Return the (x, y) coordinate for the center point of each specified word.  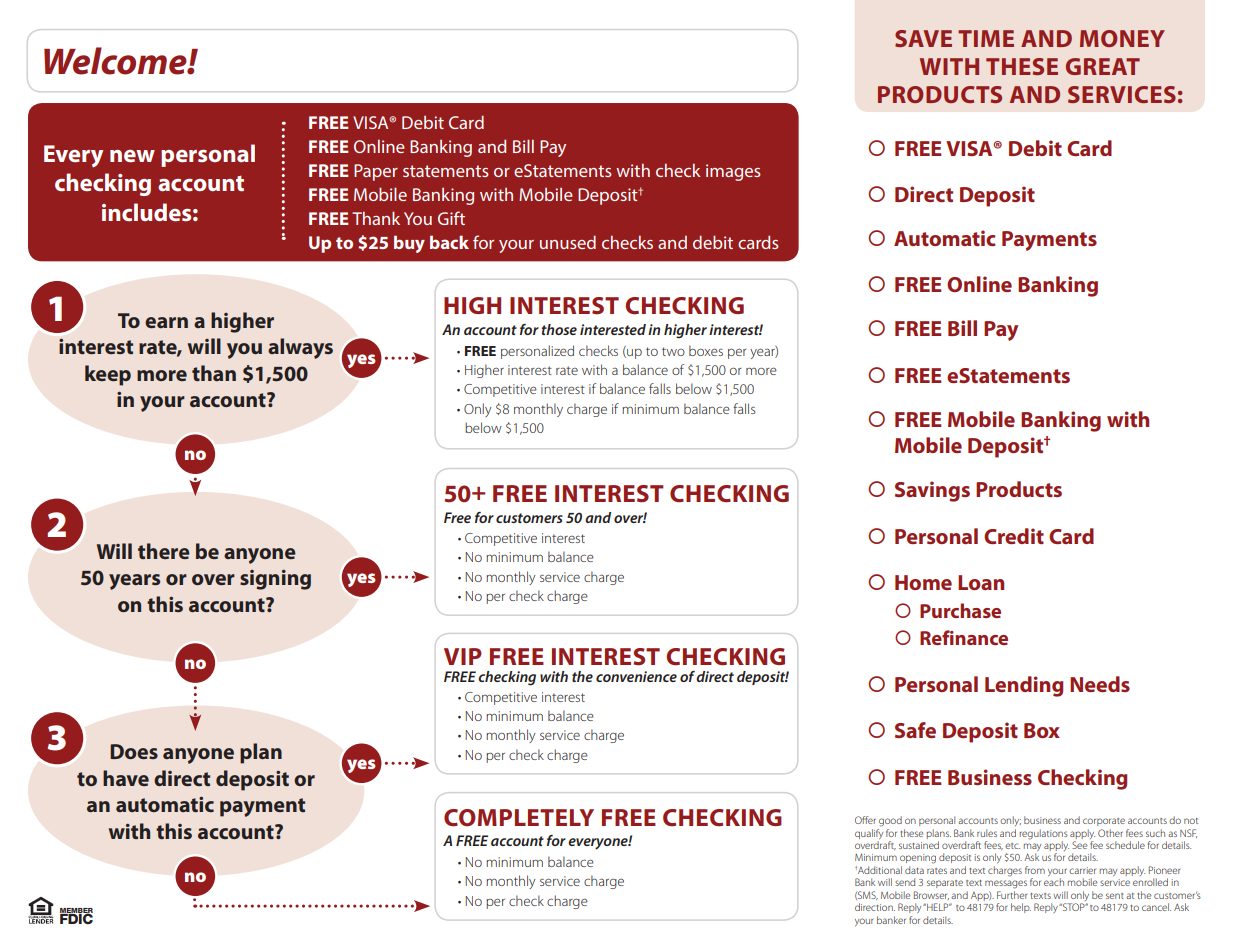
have (126, 778)
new (132, 156)
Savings (932, 491)
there (164, 551)
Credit (1014, 536)
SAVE (923, 38)
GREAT (1103, 66)
